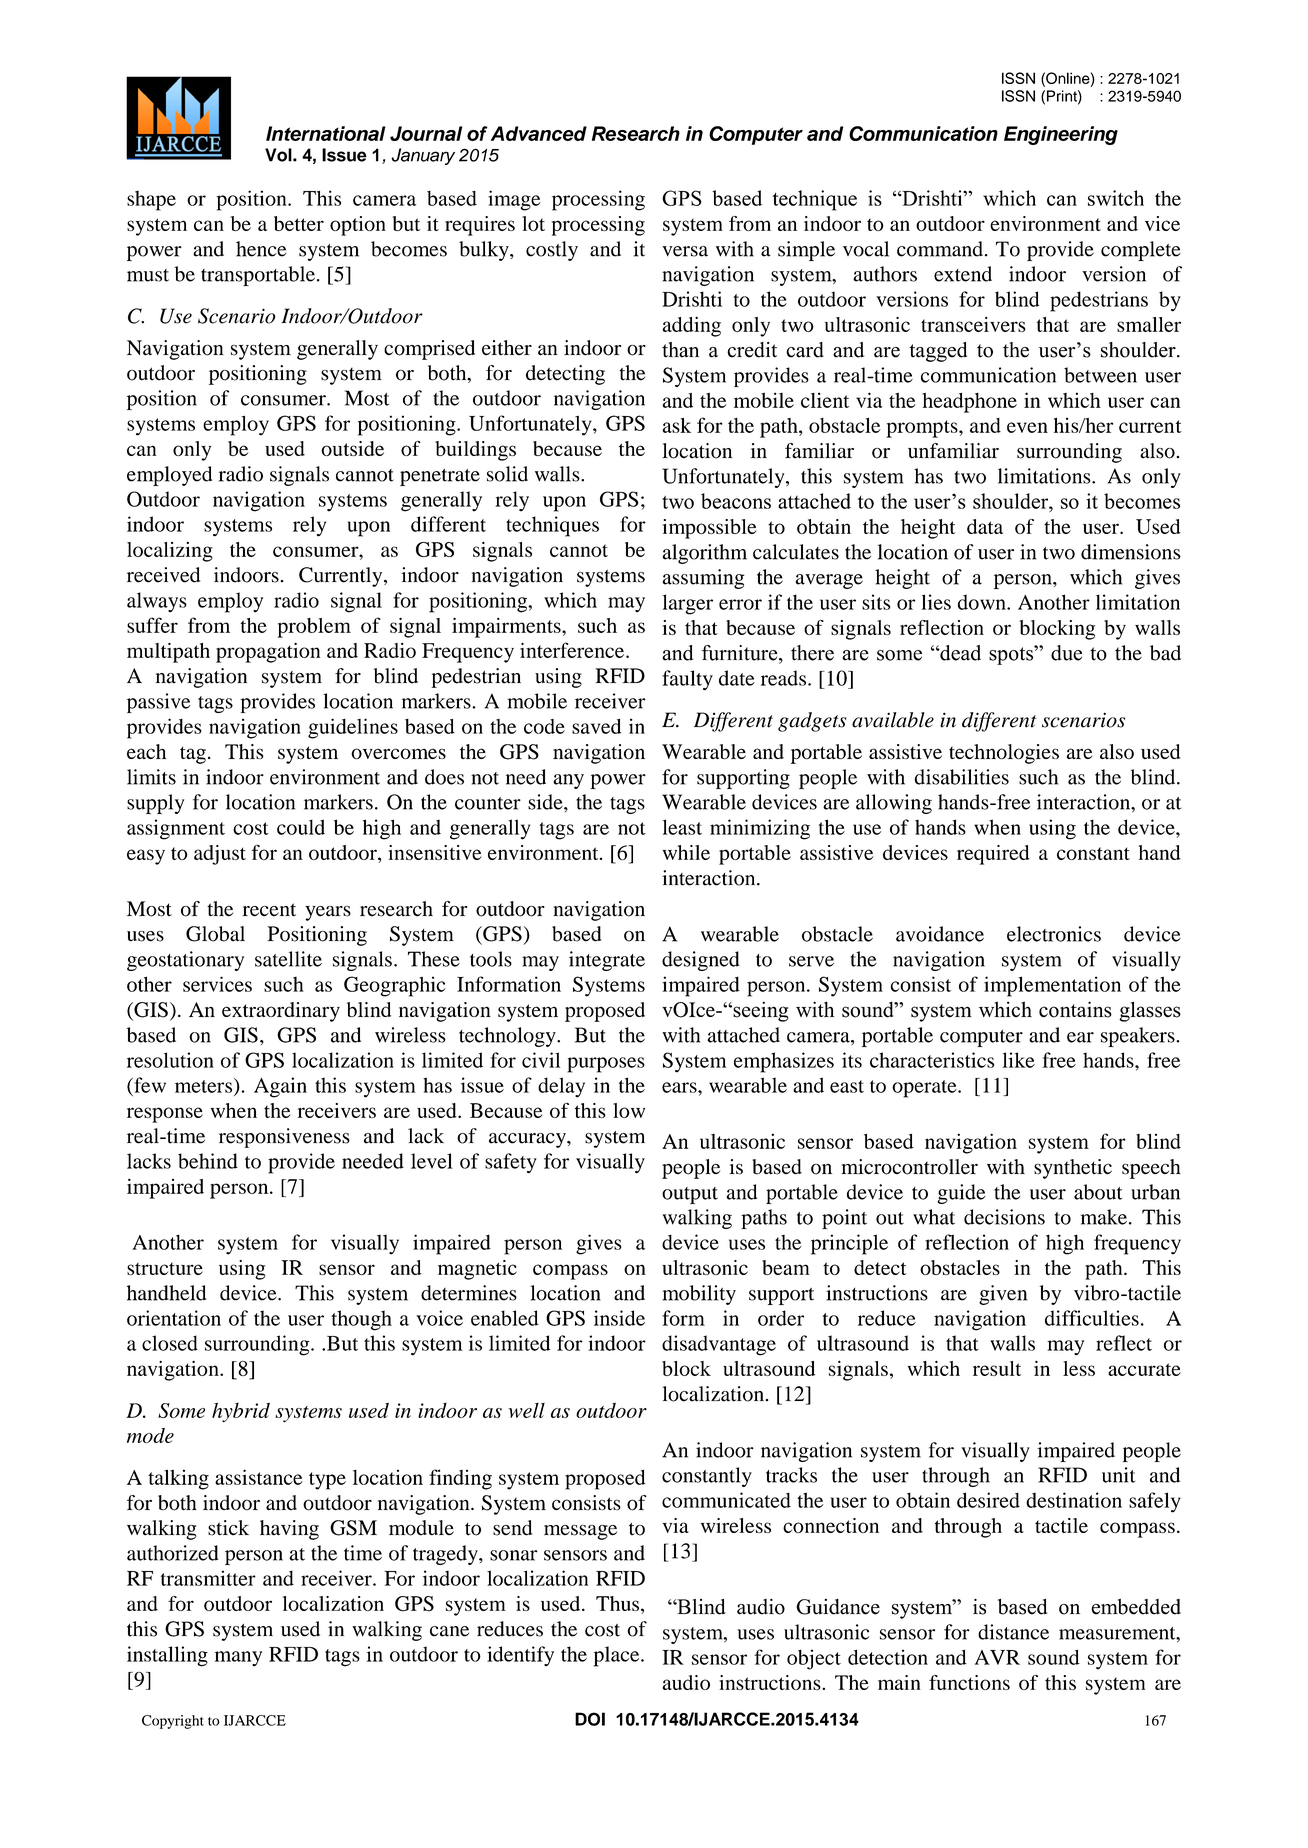 The height and width of the screenshot is (1848, 1308). What do you see at coordinates (618, 1656) in the screenshot?
I see `place` at bounding box center [618, 1656].
